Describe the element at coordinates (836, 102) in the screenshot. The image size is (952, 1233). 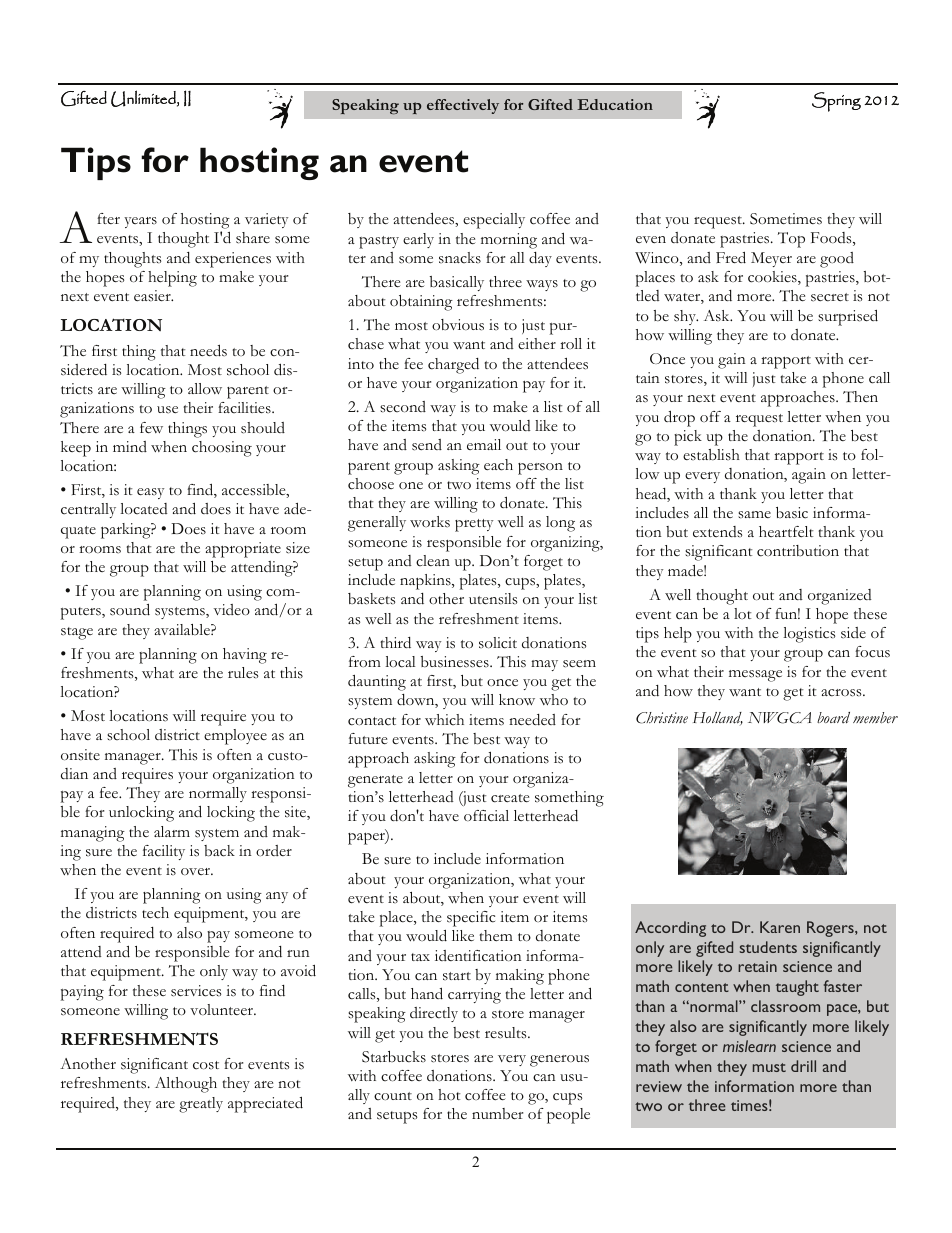
I see `Spring` at that location.
